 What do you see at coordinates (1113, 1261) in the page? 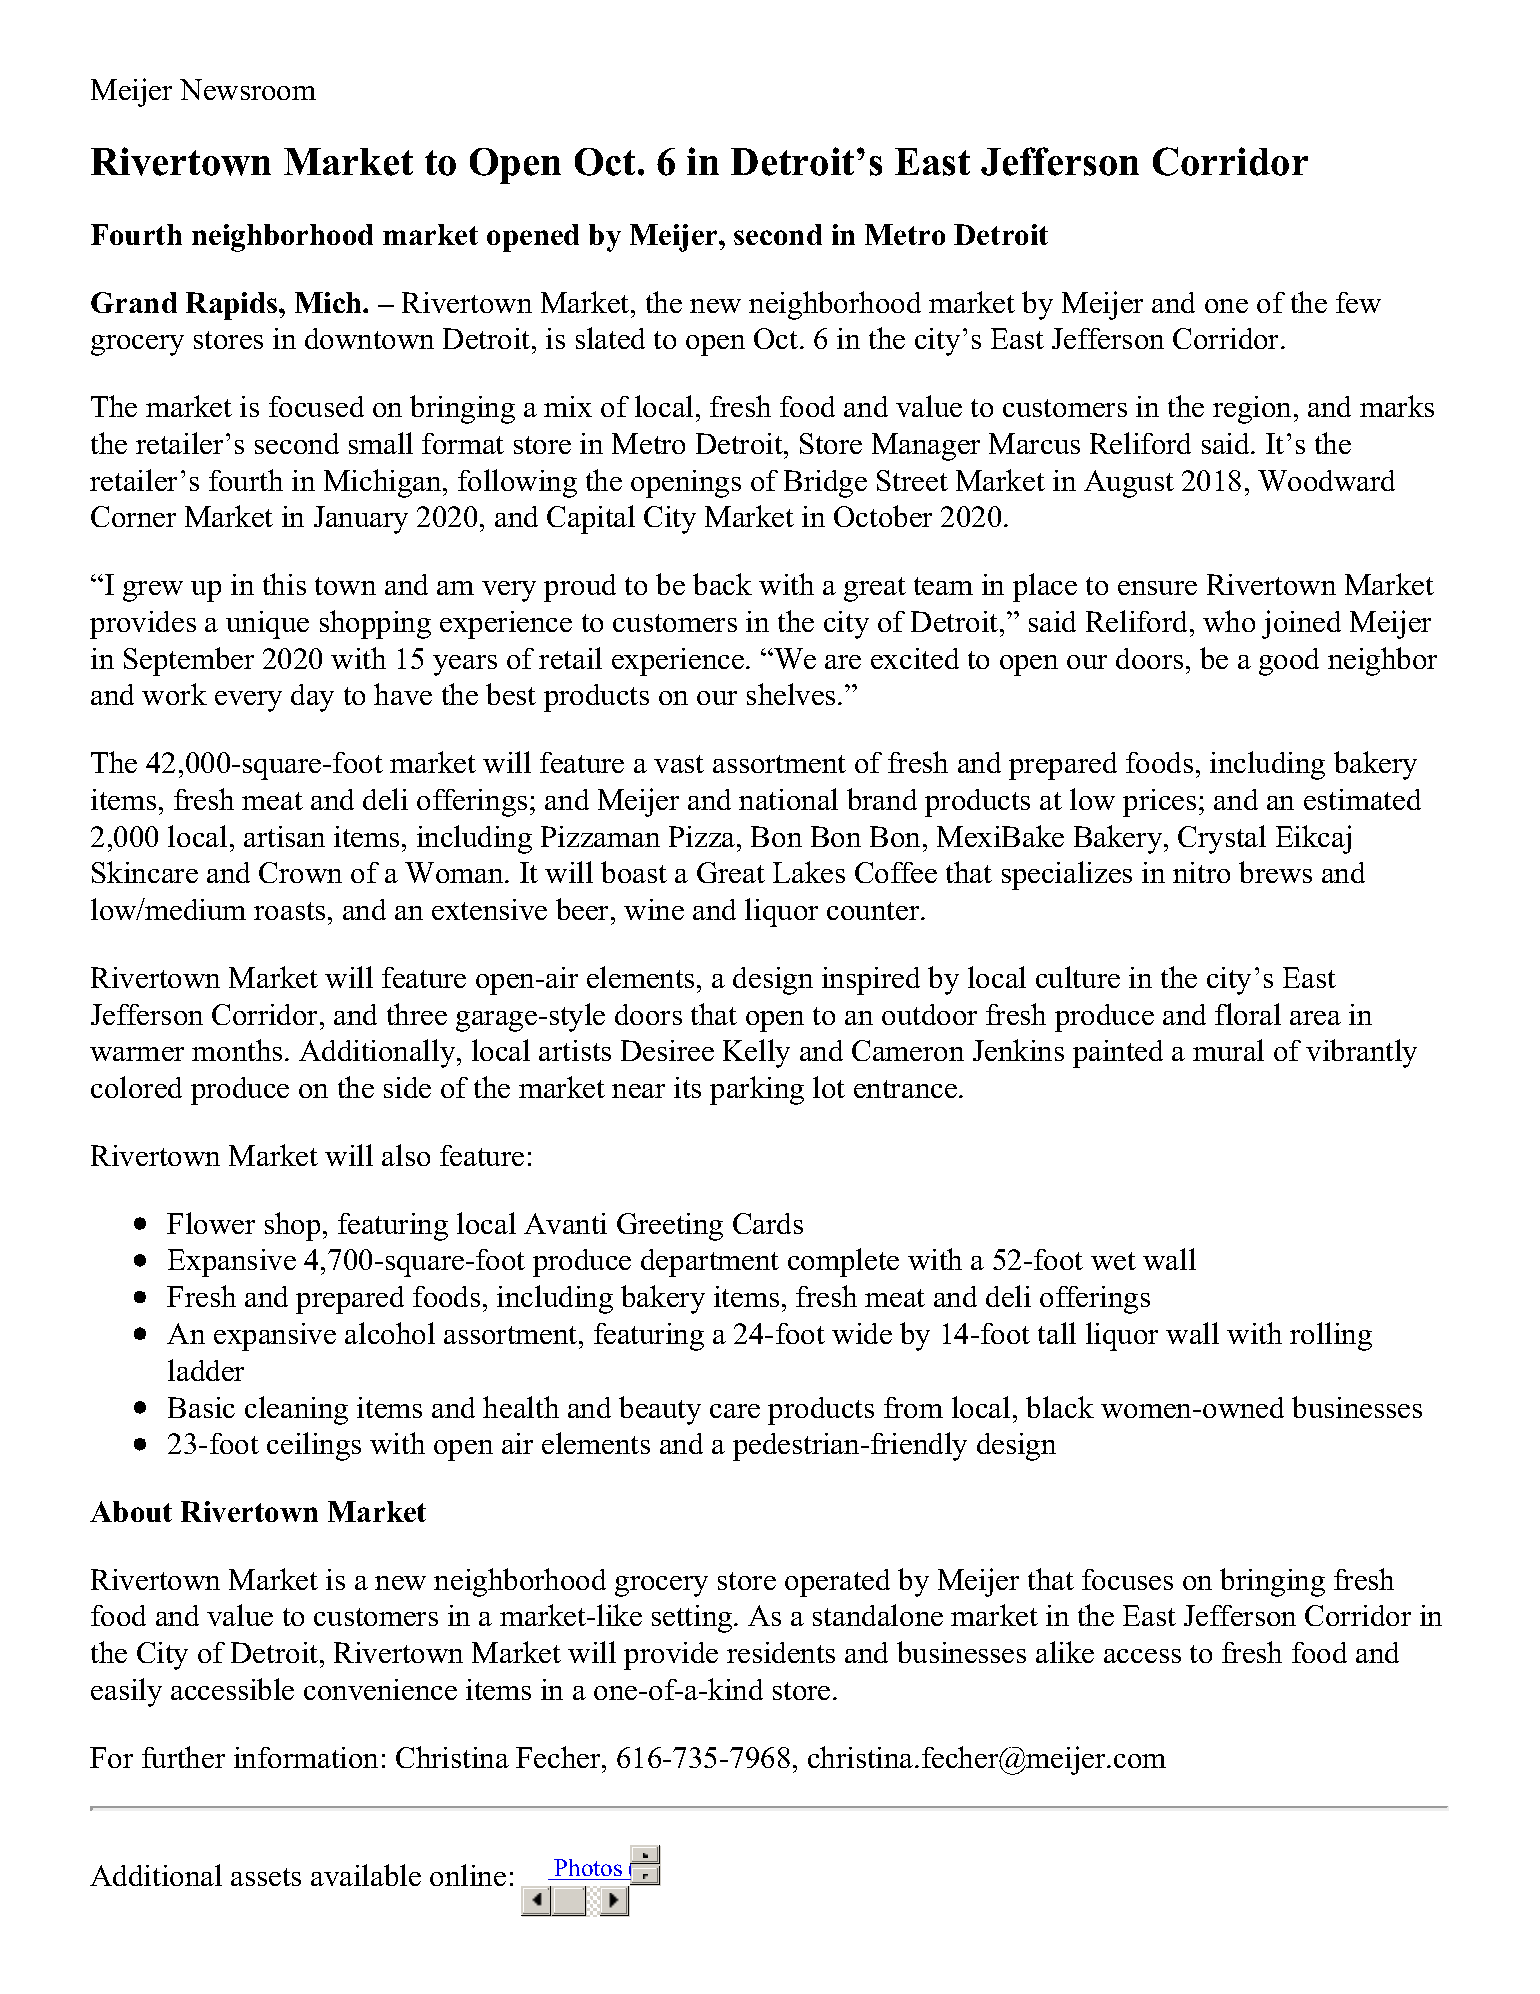
I see `wet` at bounding box center [1113, 1261].
